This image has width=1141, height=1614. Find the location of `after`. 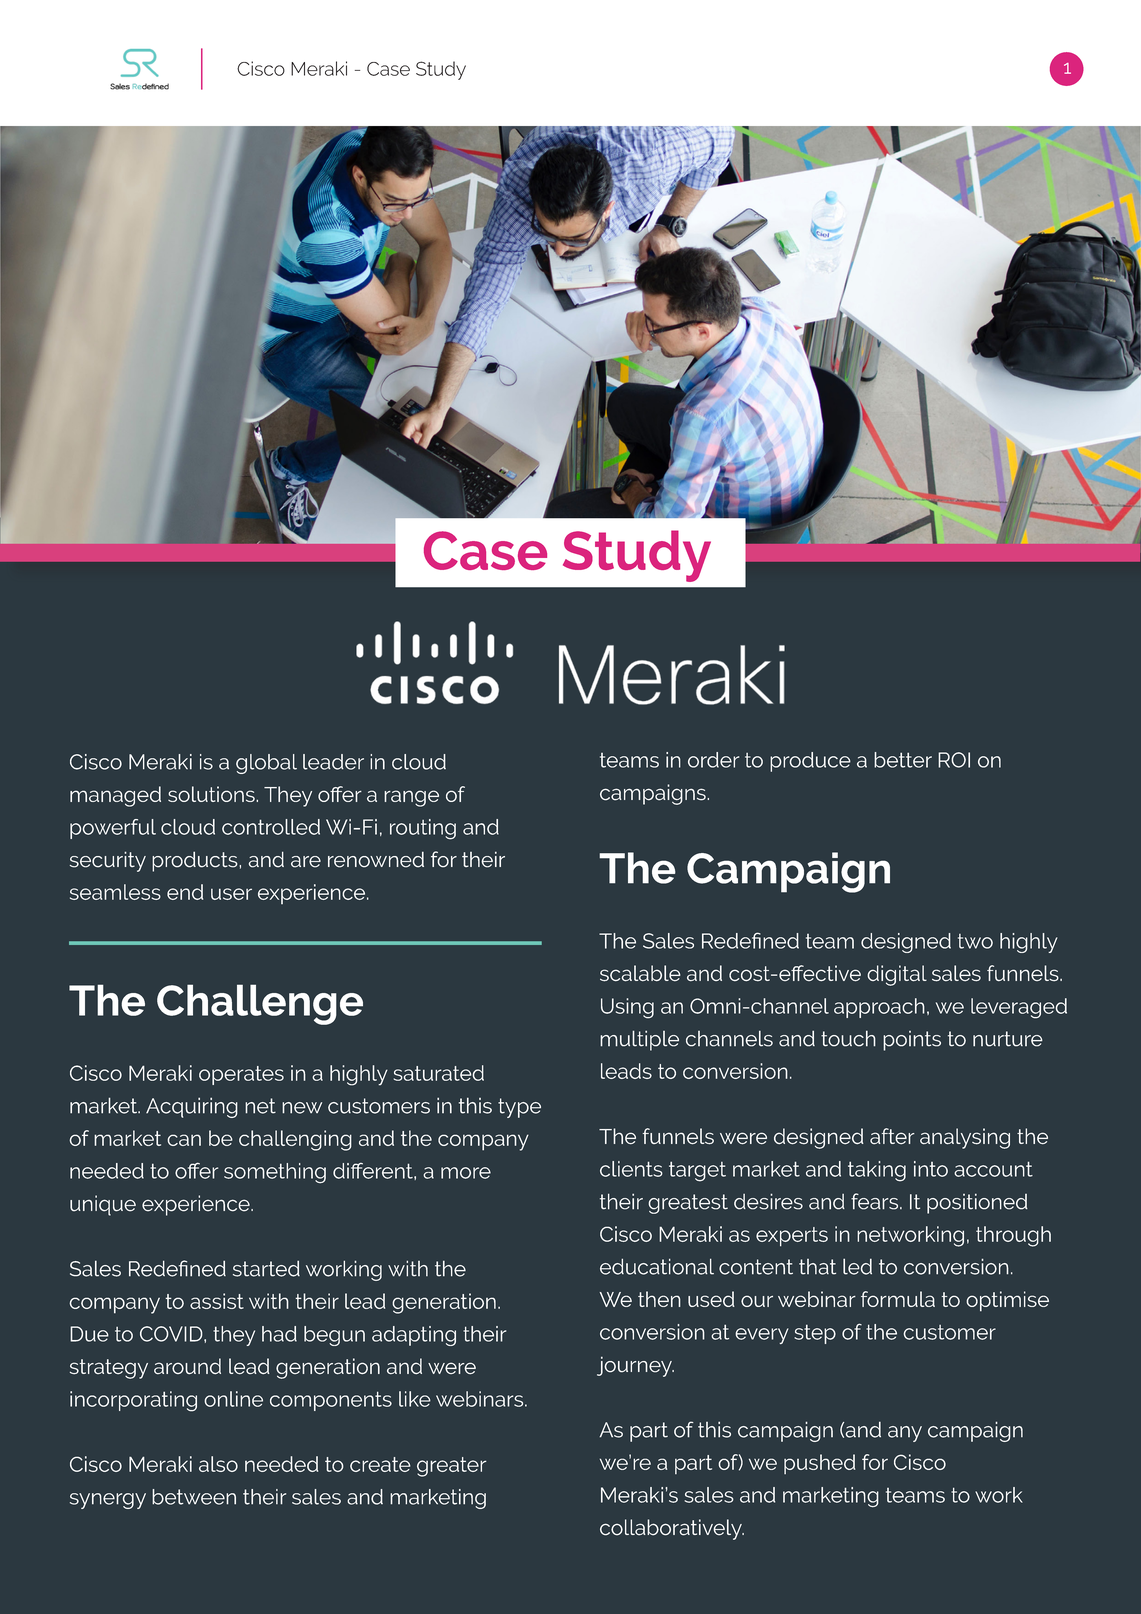

after is located at coordinates (892, 1136).
